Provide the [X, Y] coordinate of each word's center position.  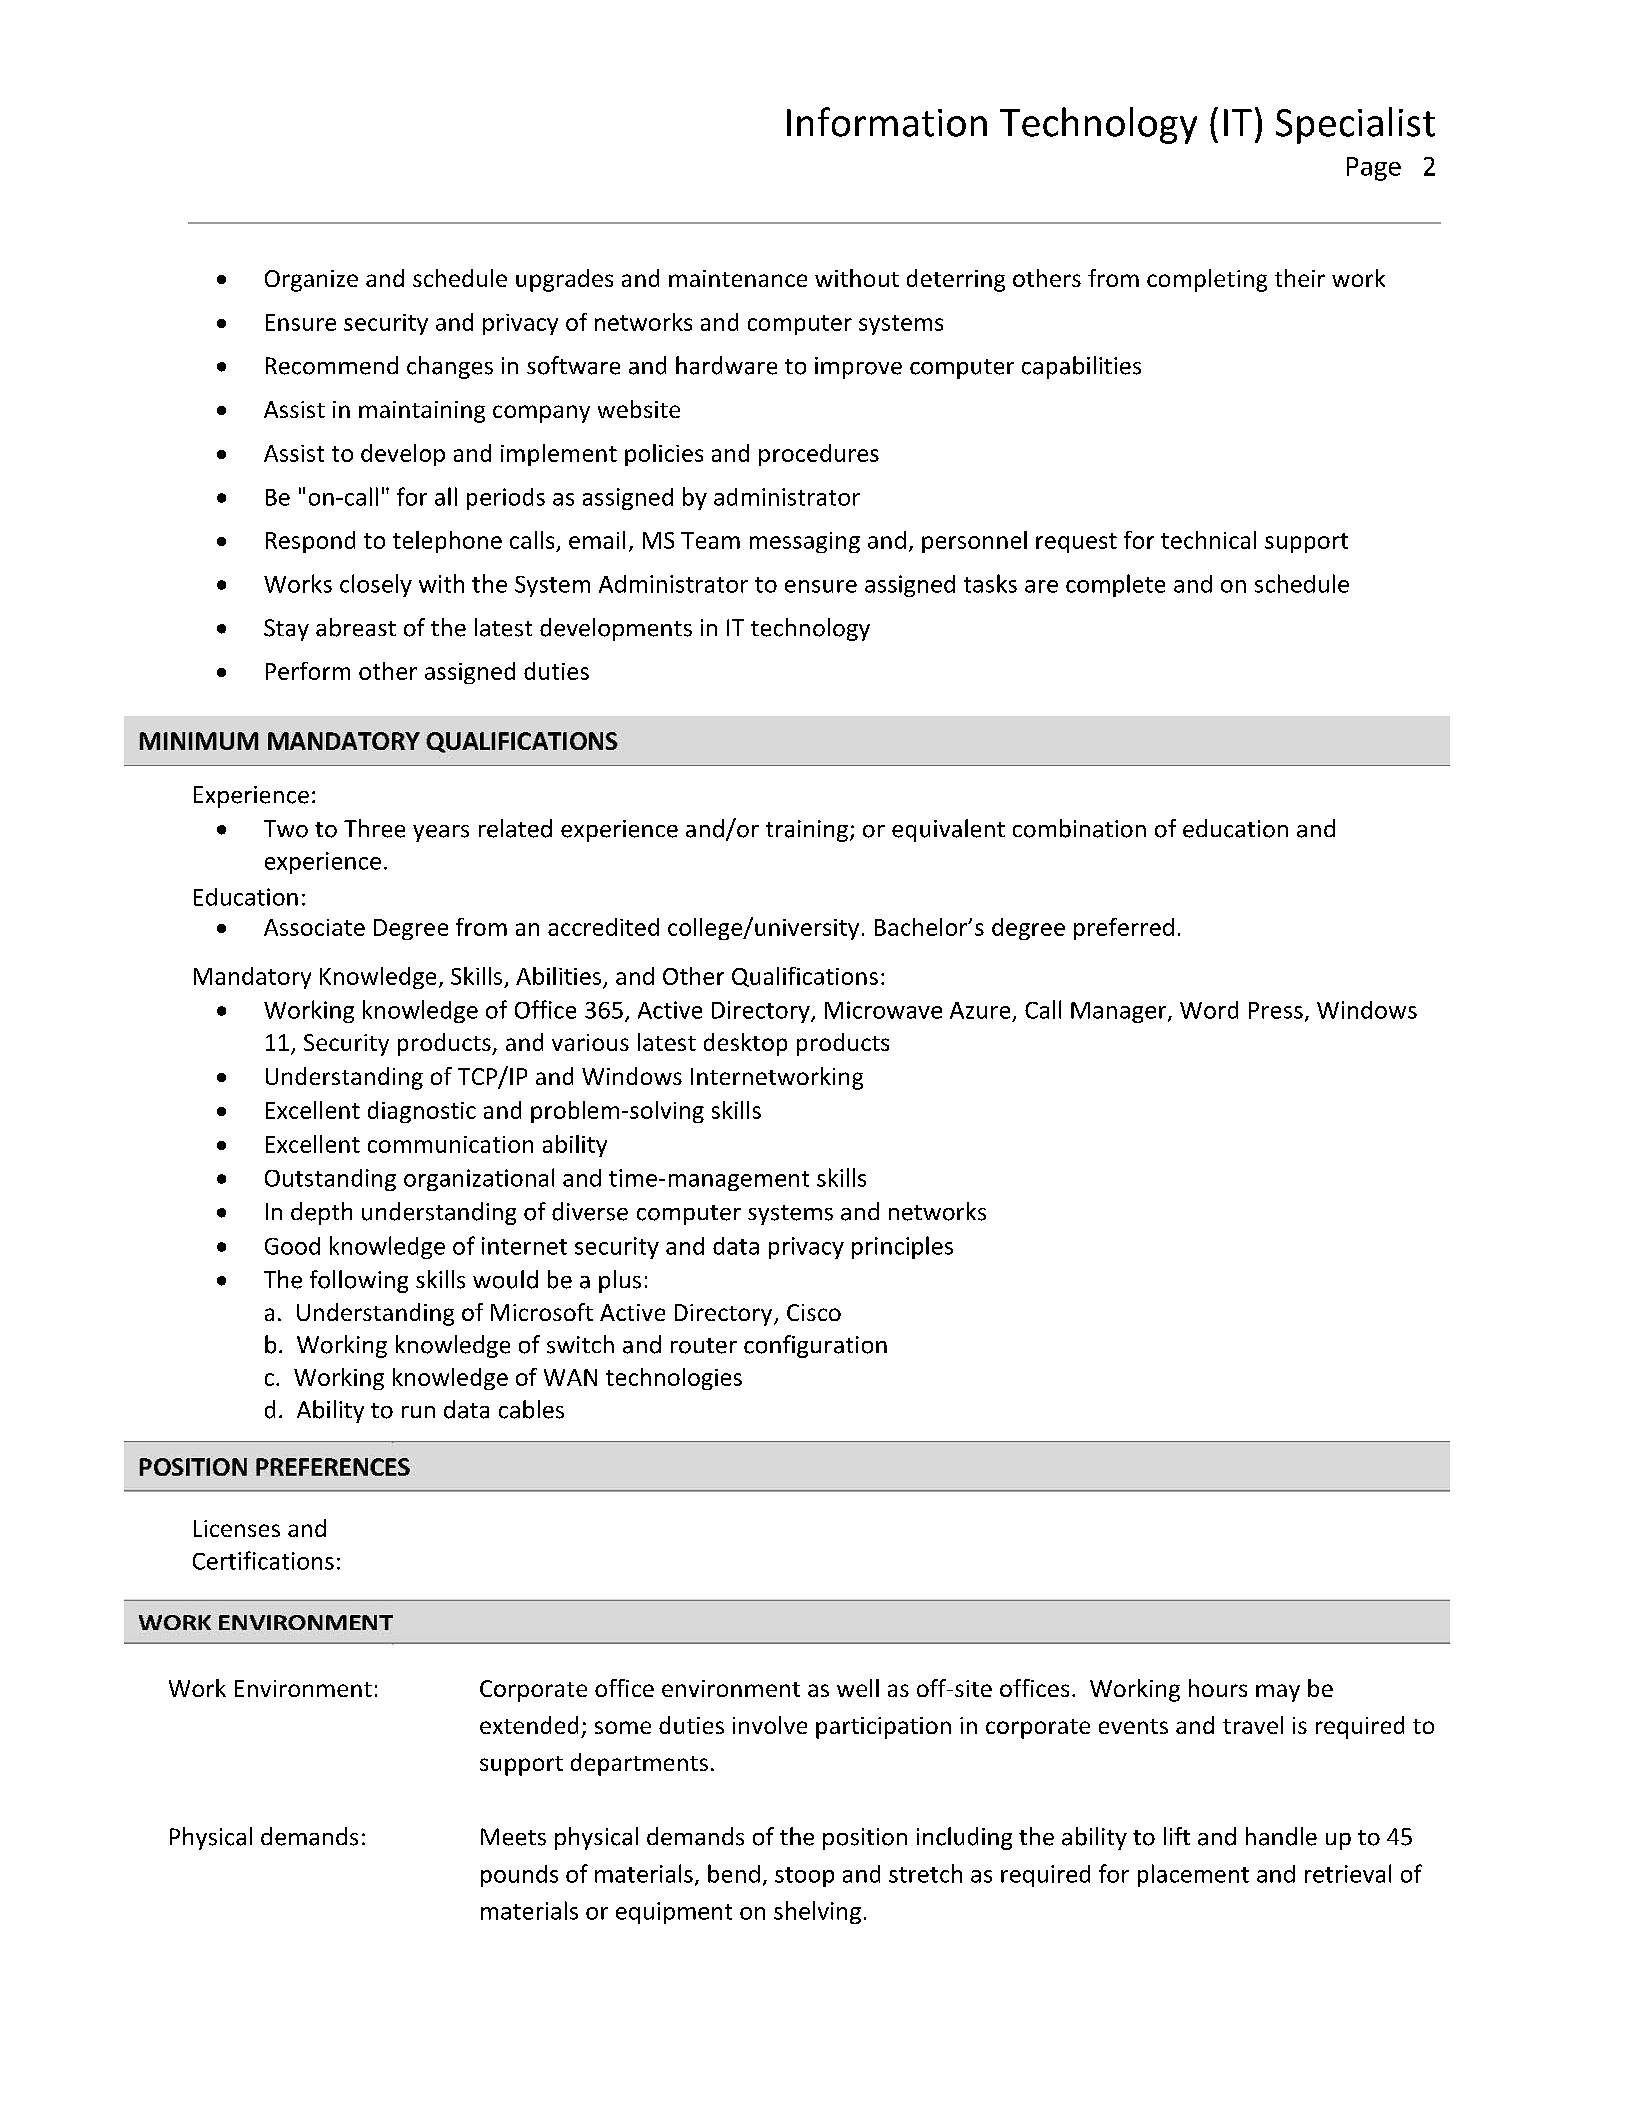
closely [376, 585]
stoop [804, 1877]
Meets [513, 1837]
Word [1209, 1010]
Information [887, 122]
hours [1218, 1688]
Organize [311, 281]
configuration [815, 1346]
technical [1208, 540]
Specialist [1355, 125]
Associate [314, 927]
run [418, 1412]
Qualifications [805, 977]
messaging [805, 542]
